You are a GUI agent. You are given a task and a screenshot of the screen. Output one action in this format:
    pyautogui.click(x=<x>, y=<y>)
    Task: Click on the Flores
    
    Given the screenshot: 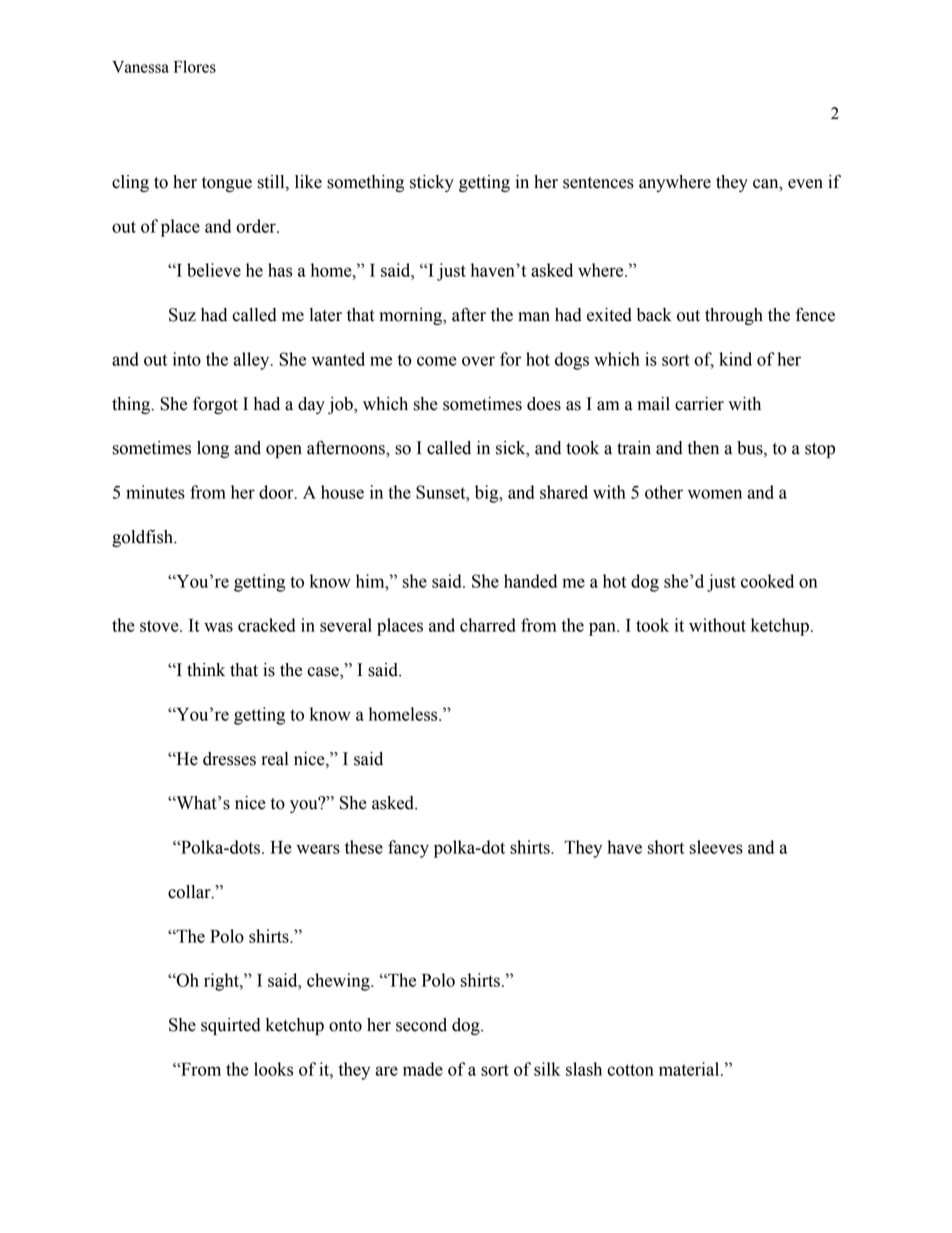 What is the action you would take?
    pyautogui.click(x=195, y=66)
